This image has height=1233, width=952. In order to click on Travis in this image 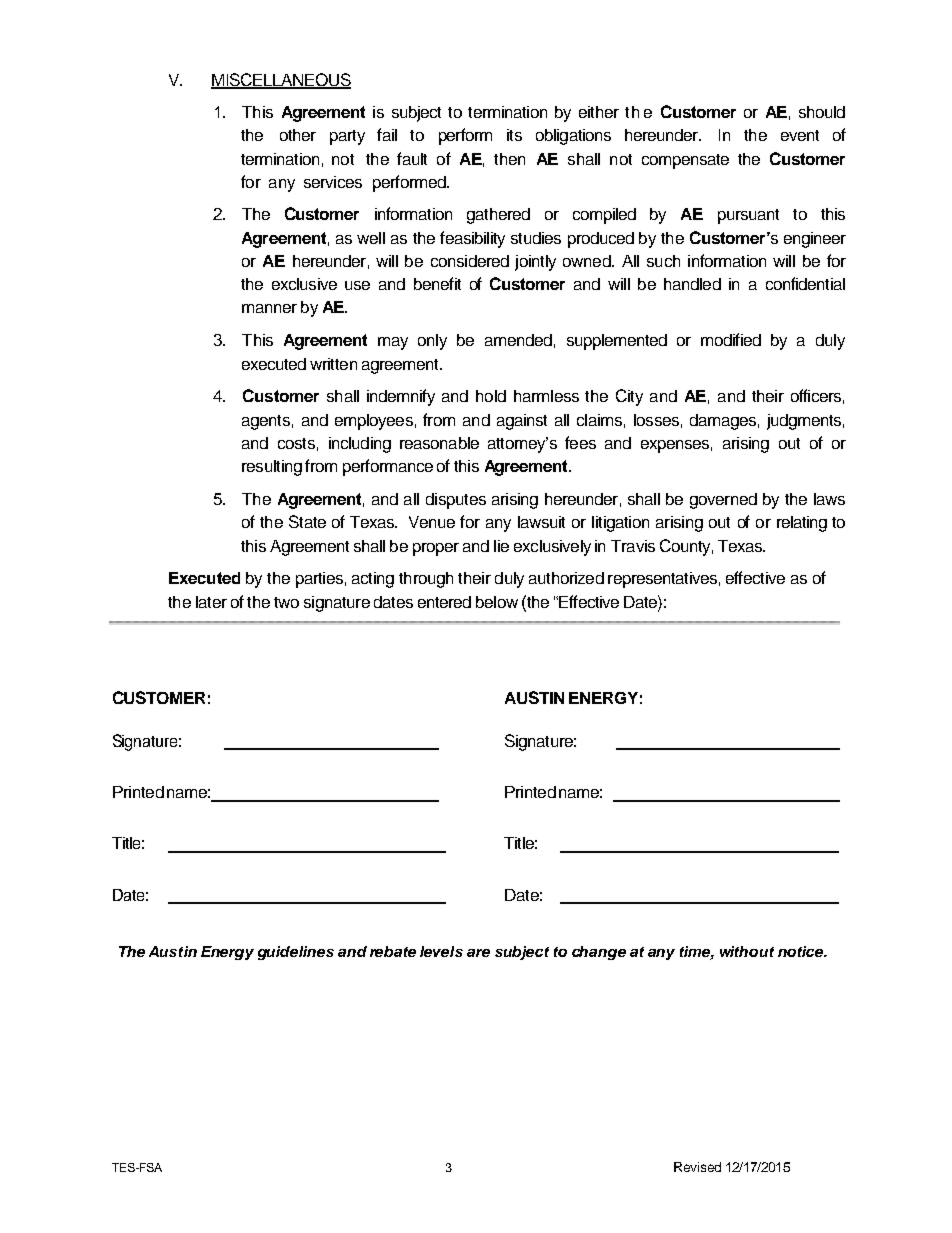, I will do `click(633, 546)`.
